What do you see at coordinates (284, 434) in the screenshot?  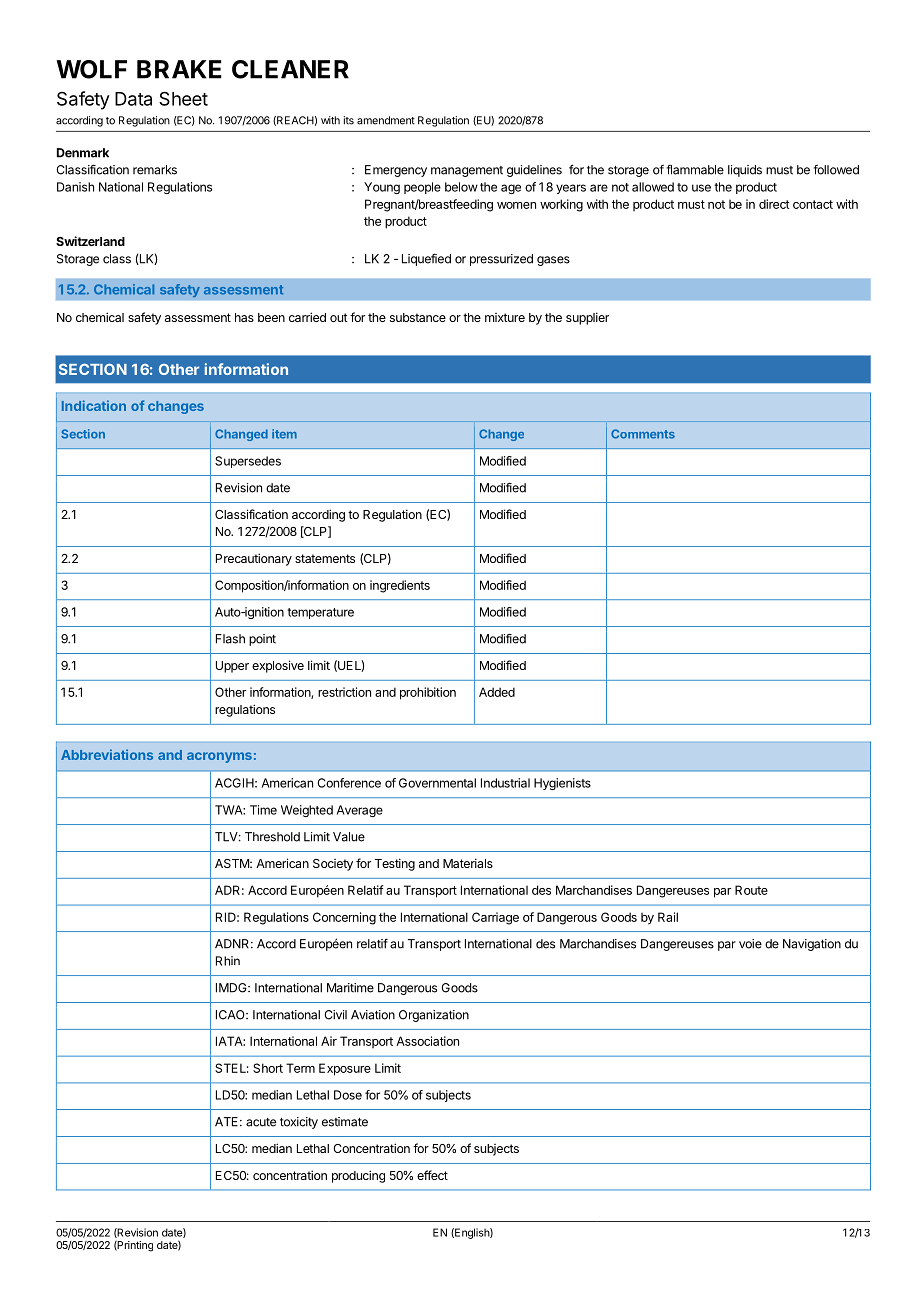 I see `item` at bounding box center [284, 434].
